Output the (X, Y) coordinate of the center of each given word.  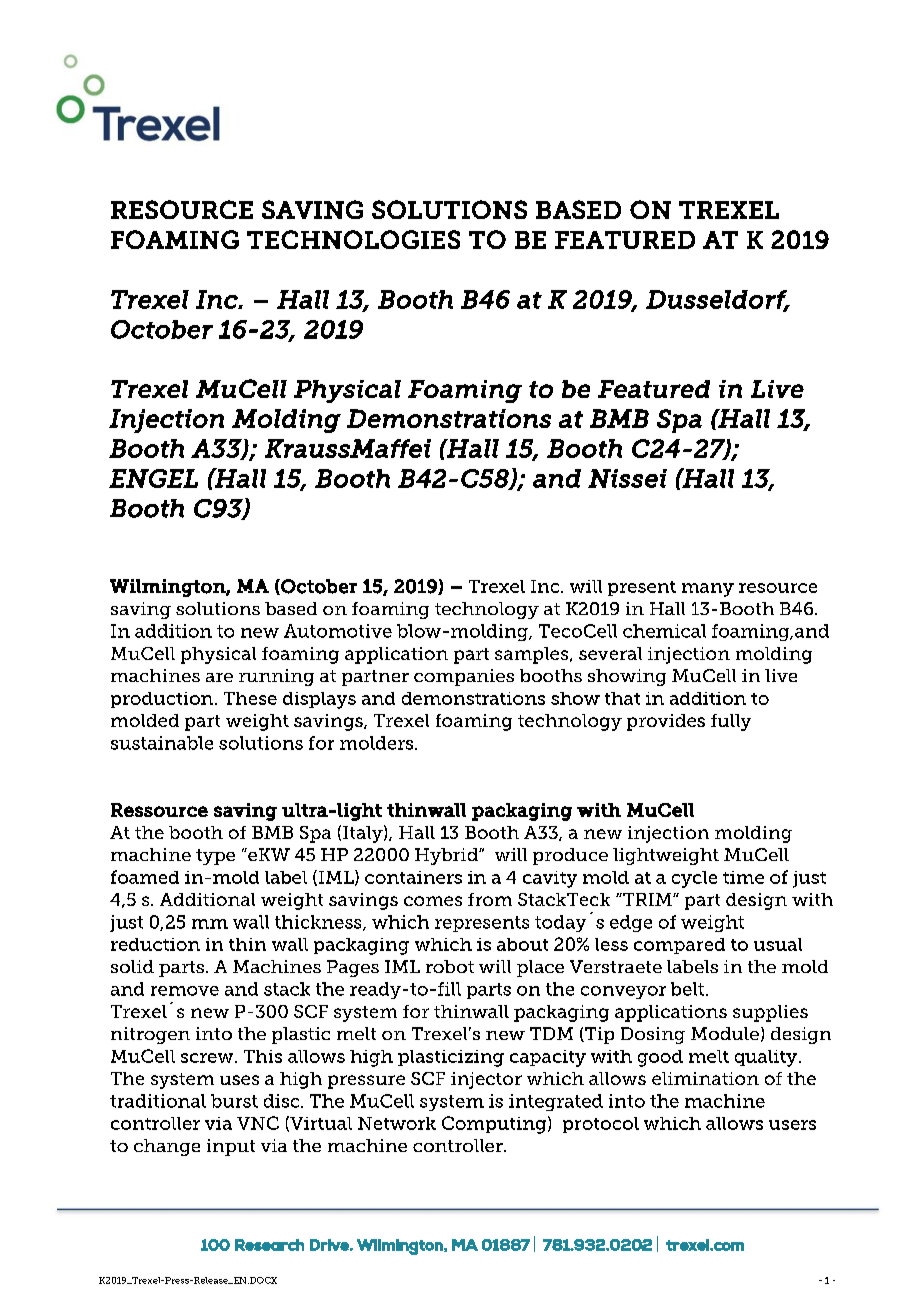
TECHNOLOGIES (353, 239)
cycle (694, 879)
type (215, 857)
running (276, 677)
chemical (664, 631)
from (490, 899)
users (792, 1125)
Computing (494, 1125)
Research (269, 1245)
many (708, 590)
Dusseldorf (717, 300)
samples (533, 655)
